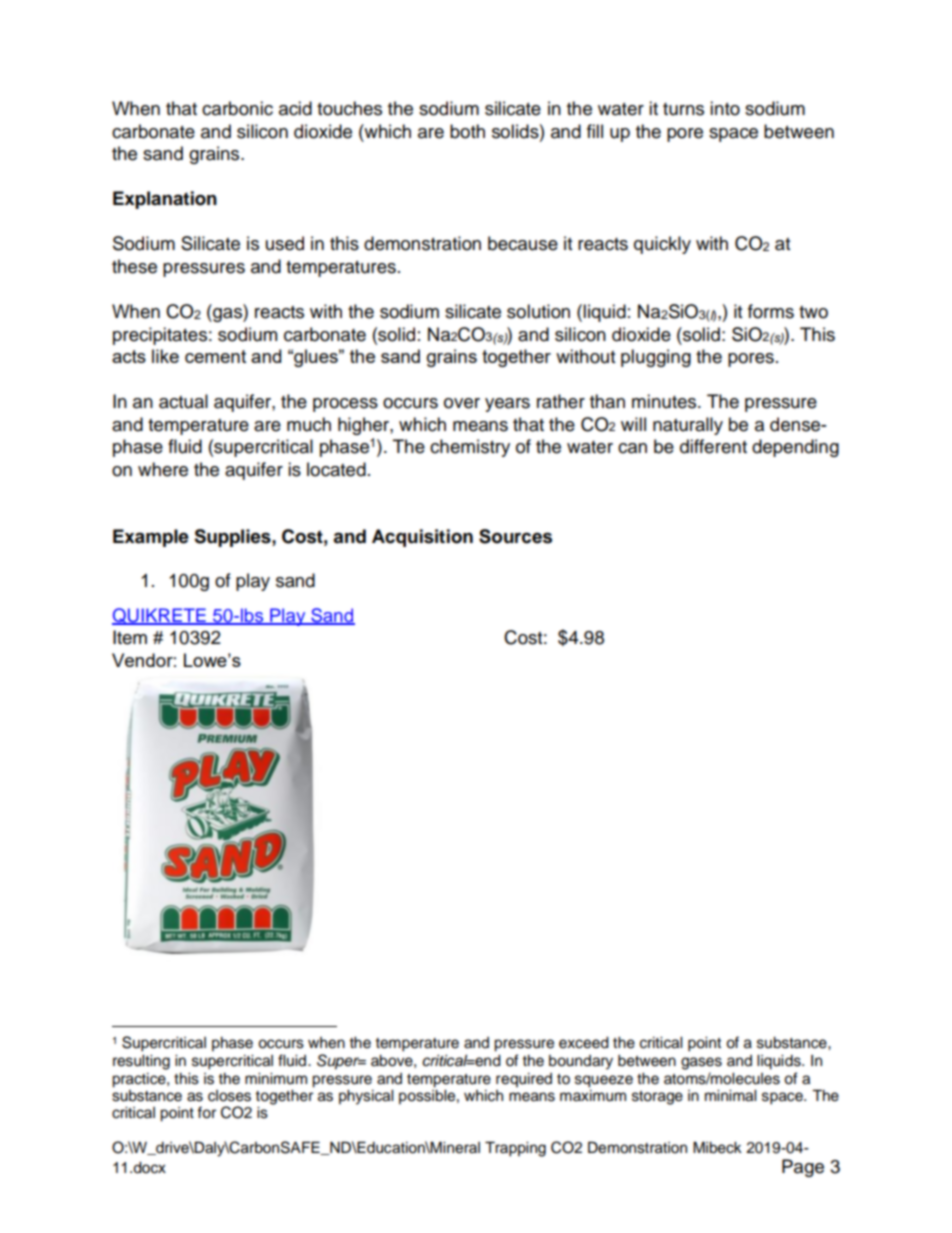 The width and height of the screenshot is (952, 1233). Describe the element at coordinates (237, 108) in the screenshot. I see `carbonic` at that location.
